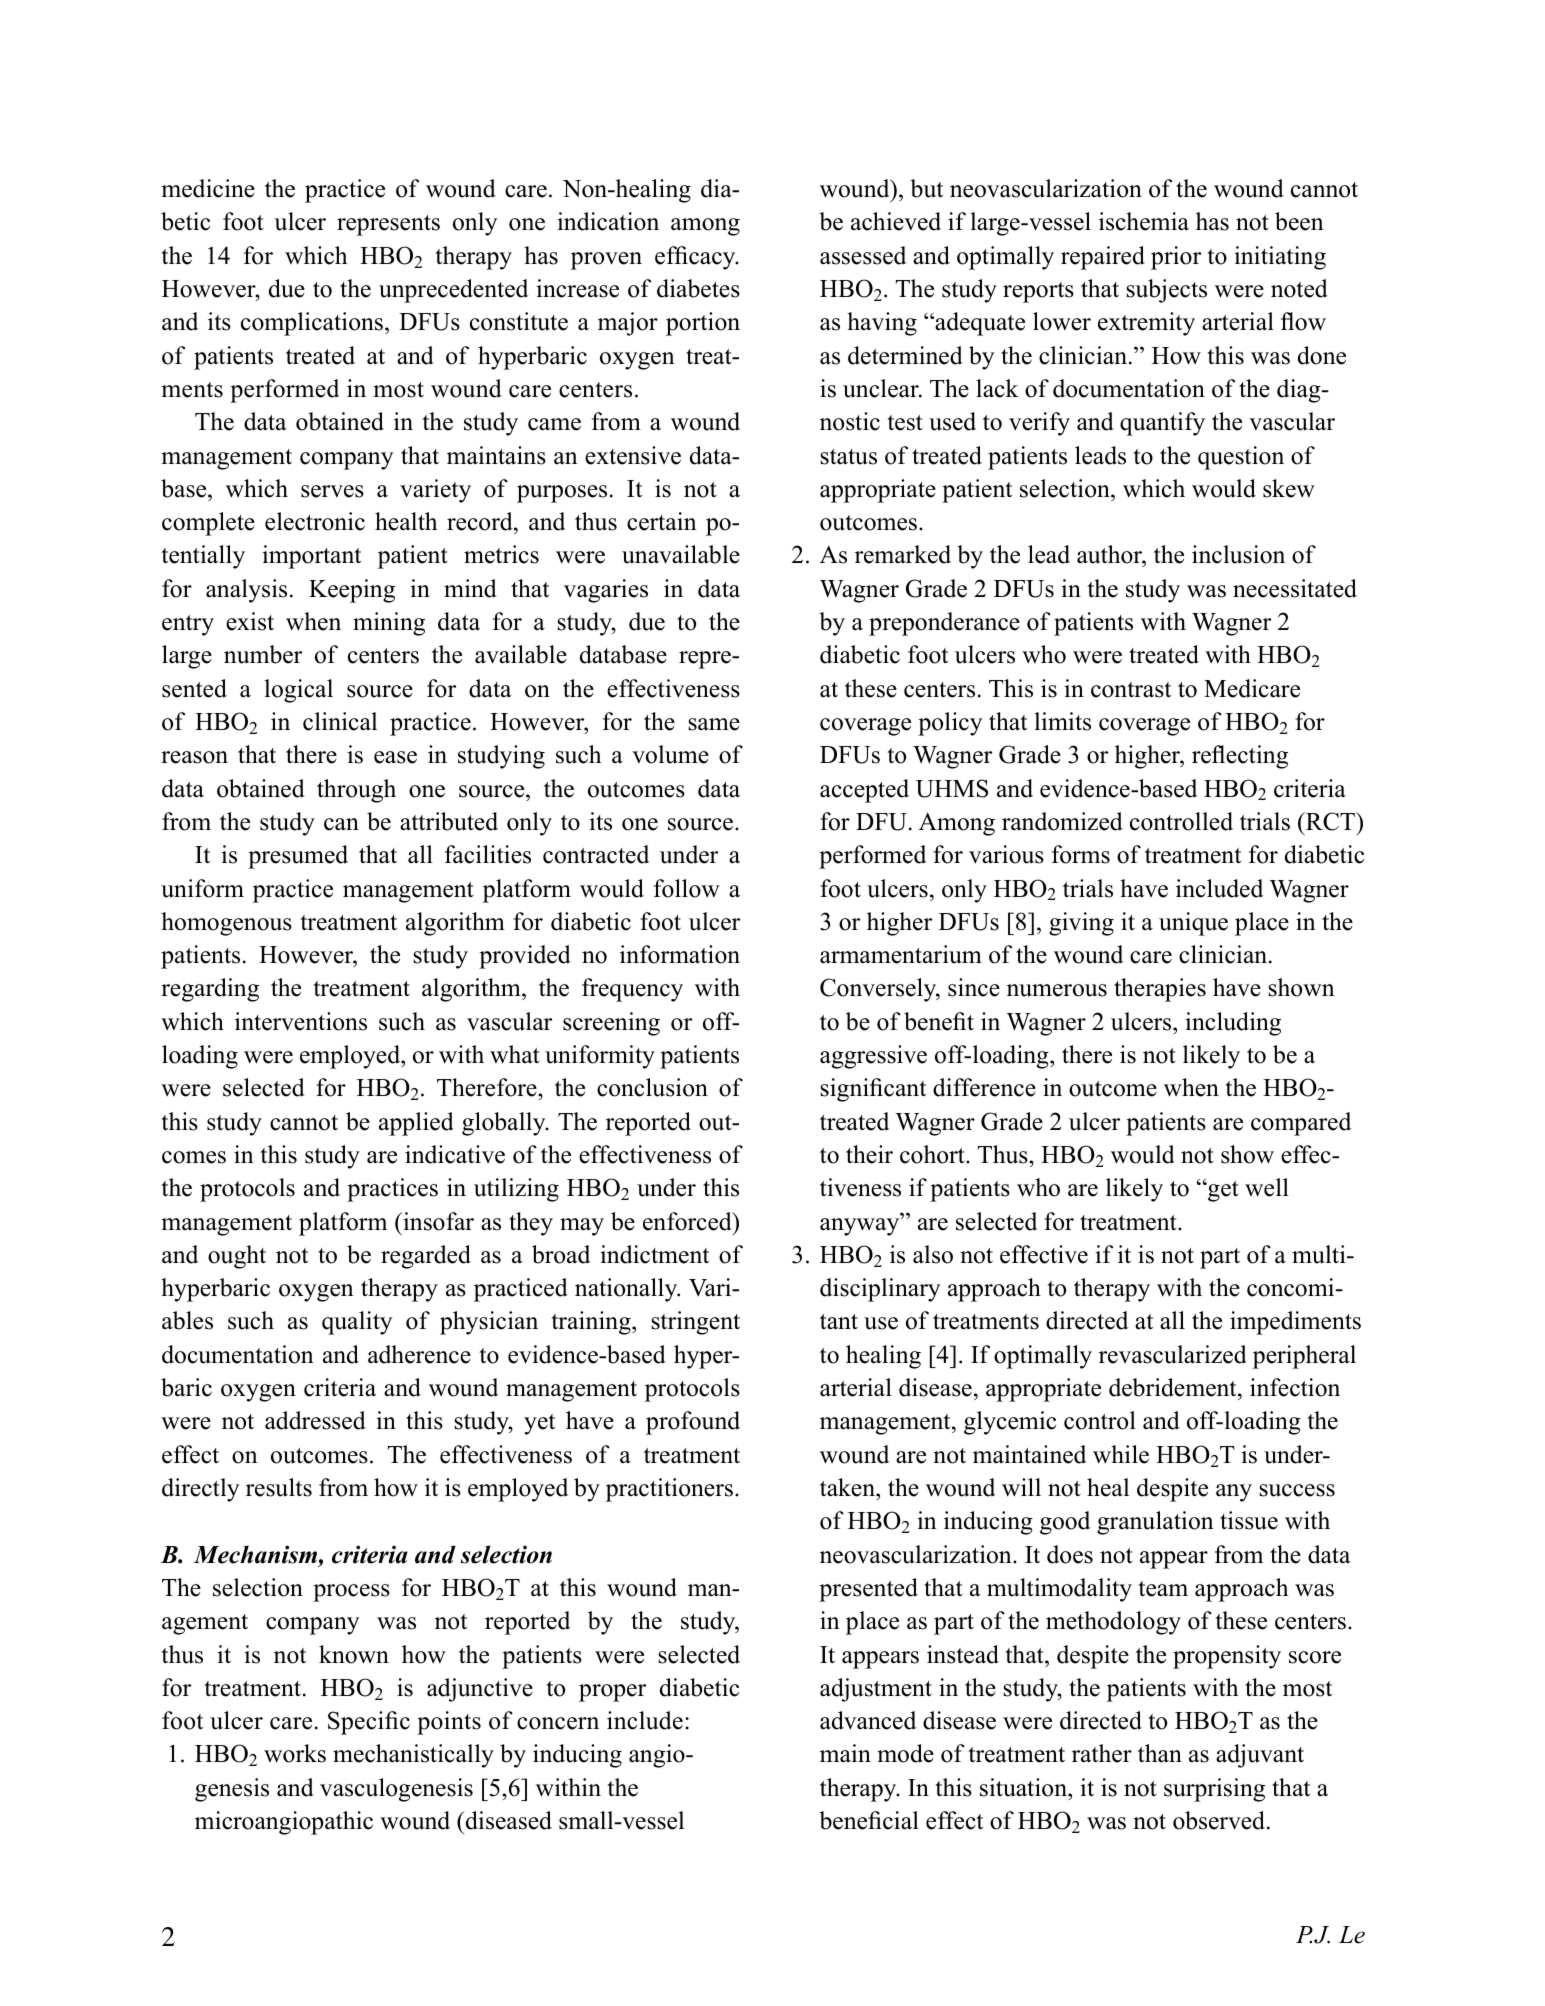 This screenshot has width=1545, height=2006. Describe the element at coordinates (1160, 990) in the screenshot. I see `therapies` at that location.
